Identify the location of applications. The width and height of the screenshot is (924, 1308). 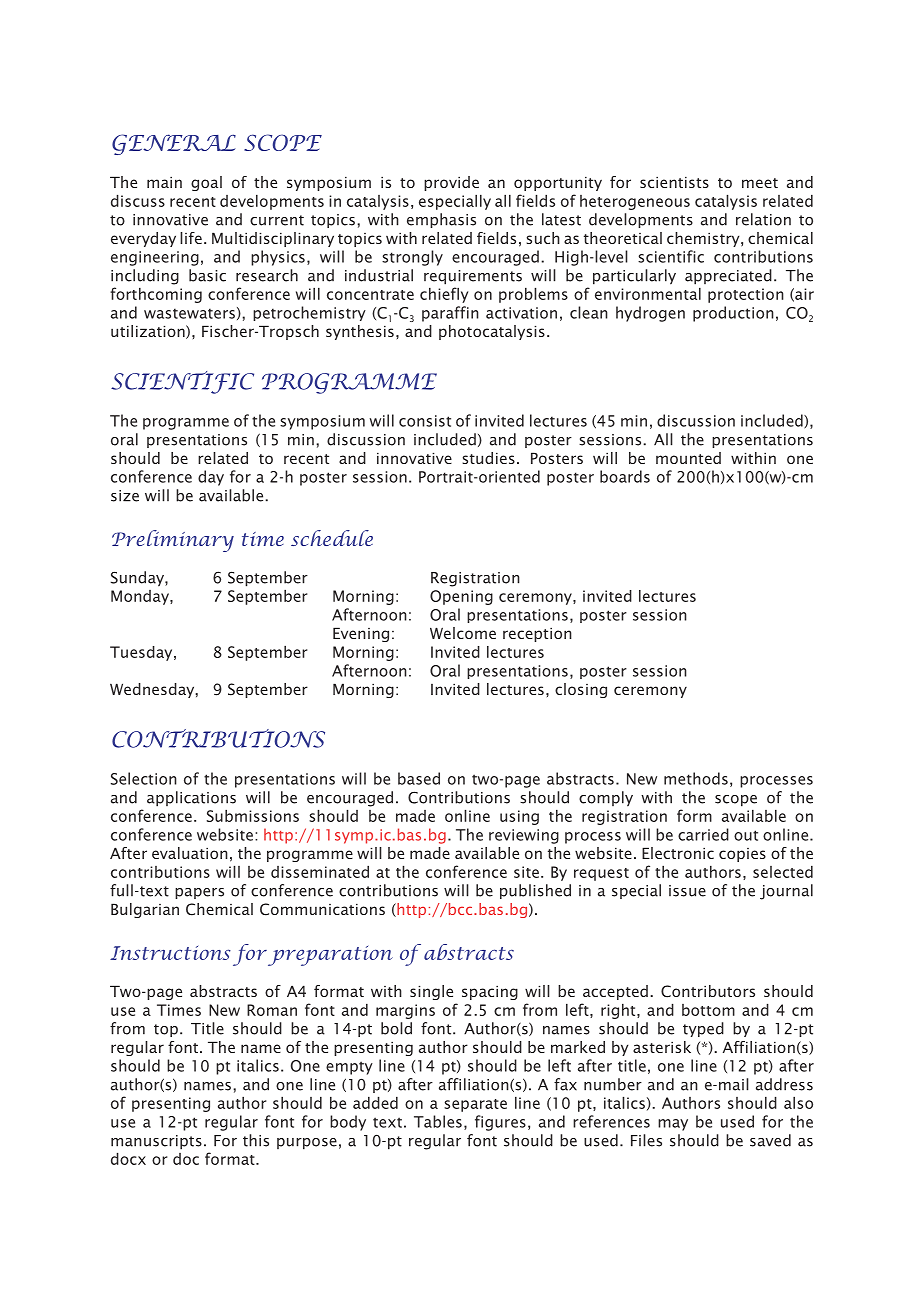
(191, 799).
